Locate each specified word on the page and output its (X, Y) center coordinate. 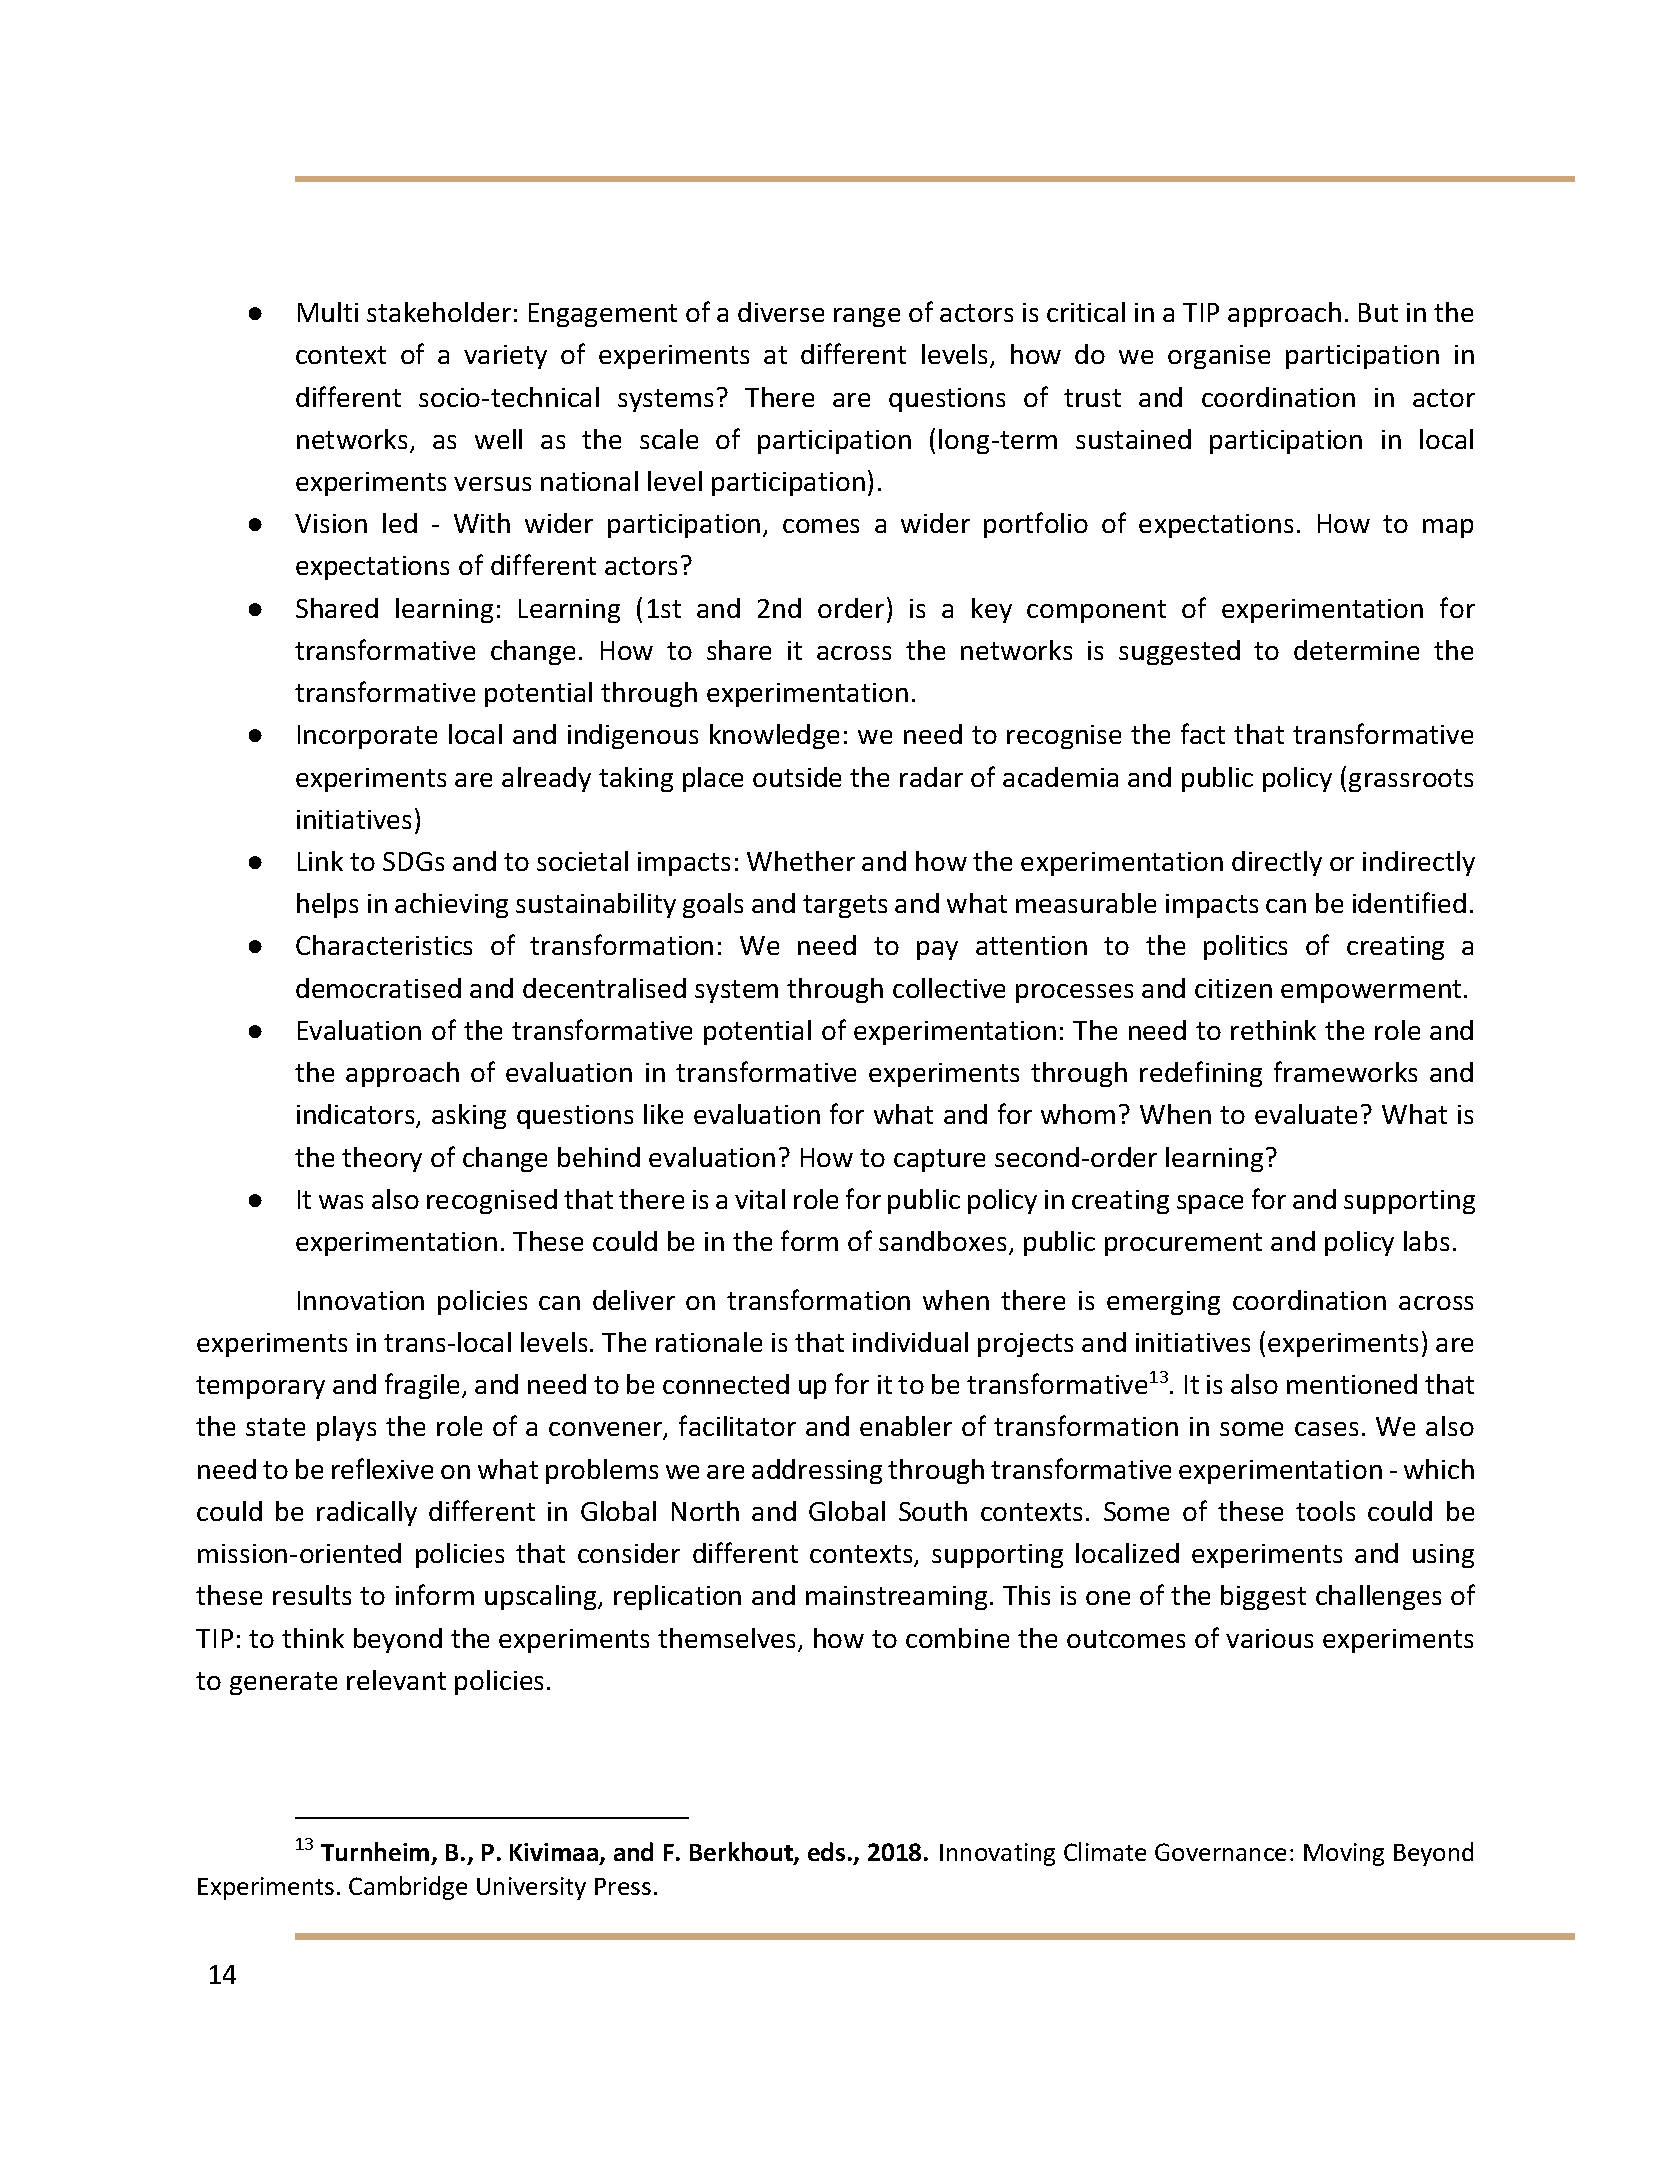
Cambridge (408, 1888)
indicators (357, 1116)
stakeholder (439, 312)
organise (1219, 357)
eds (826, 1851)
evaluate (1306, 1114)
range (867, 317)
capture (939, 1160)
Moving (1344, 1854)
